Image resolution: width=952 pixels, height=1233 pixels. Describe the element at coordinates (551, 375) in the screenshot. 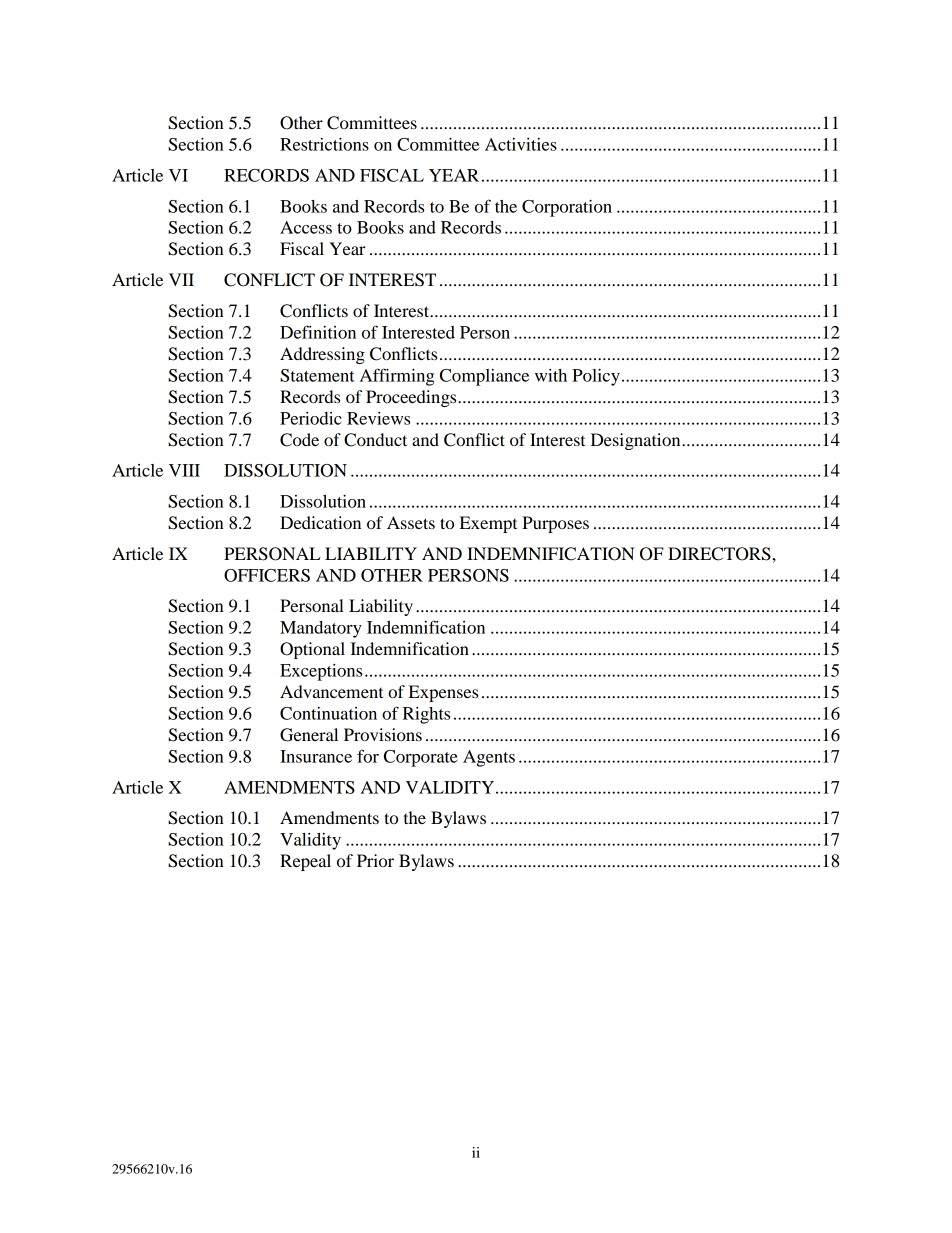

I see `with` at that location.
